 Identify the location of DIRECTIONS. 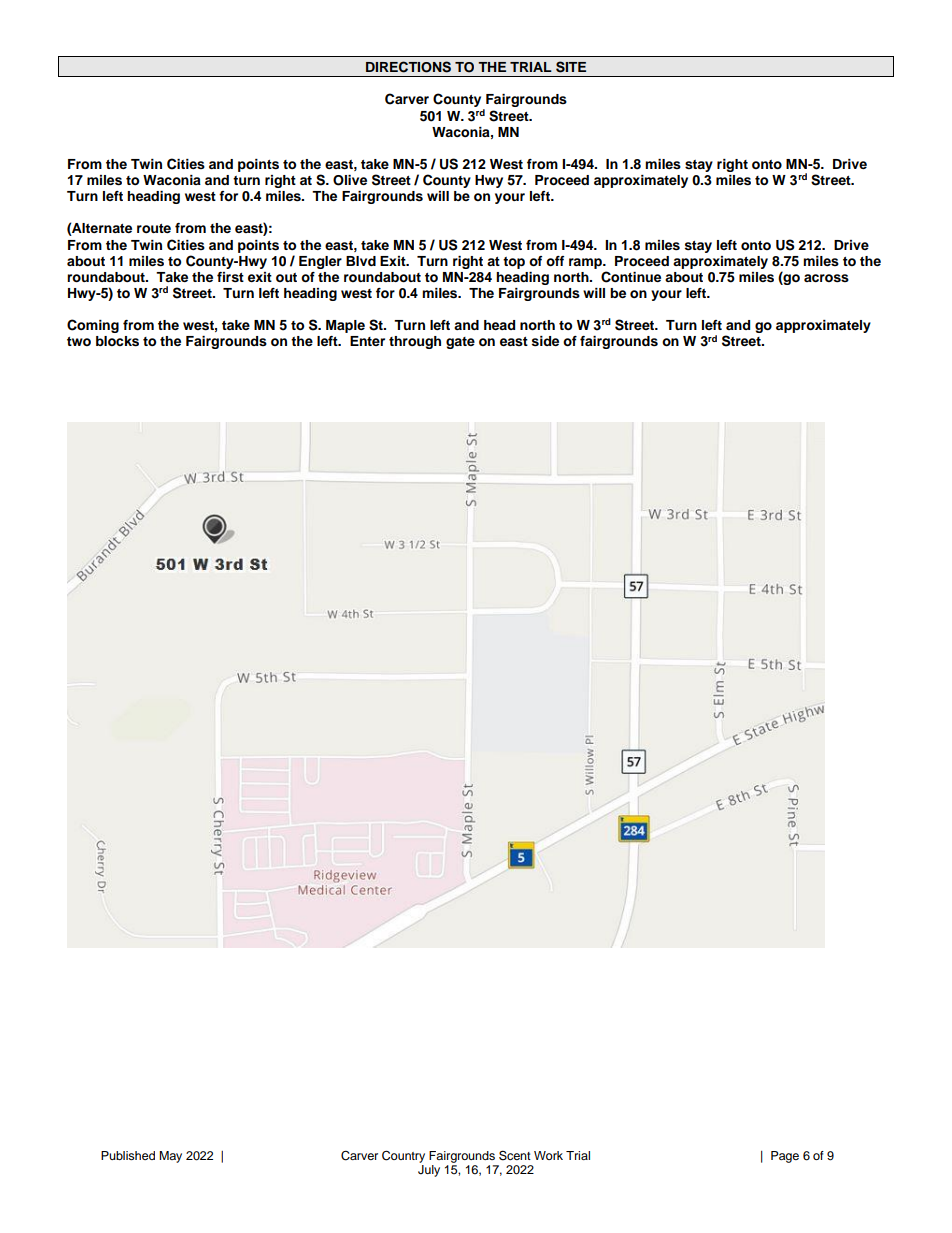
(408, 67).
